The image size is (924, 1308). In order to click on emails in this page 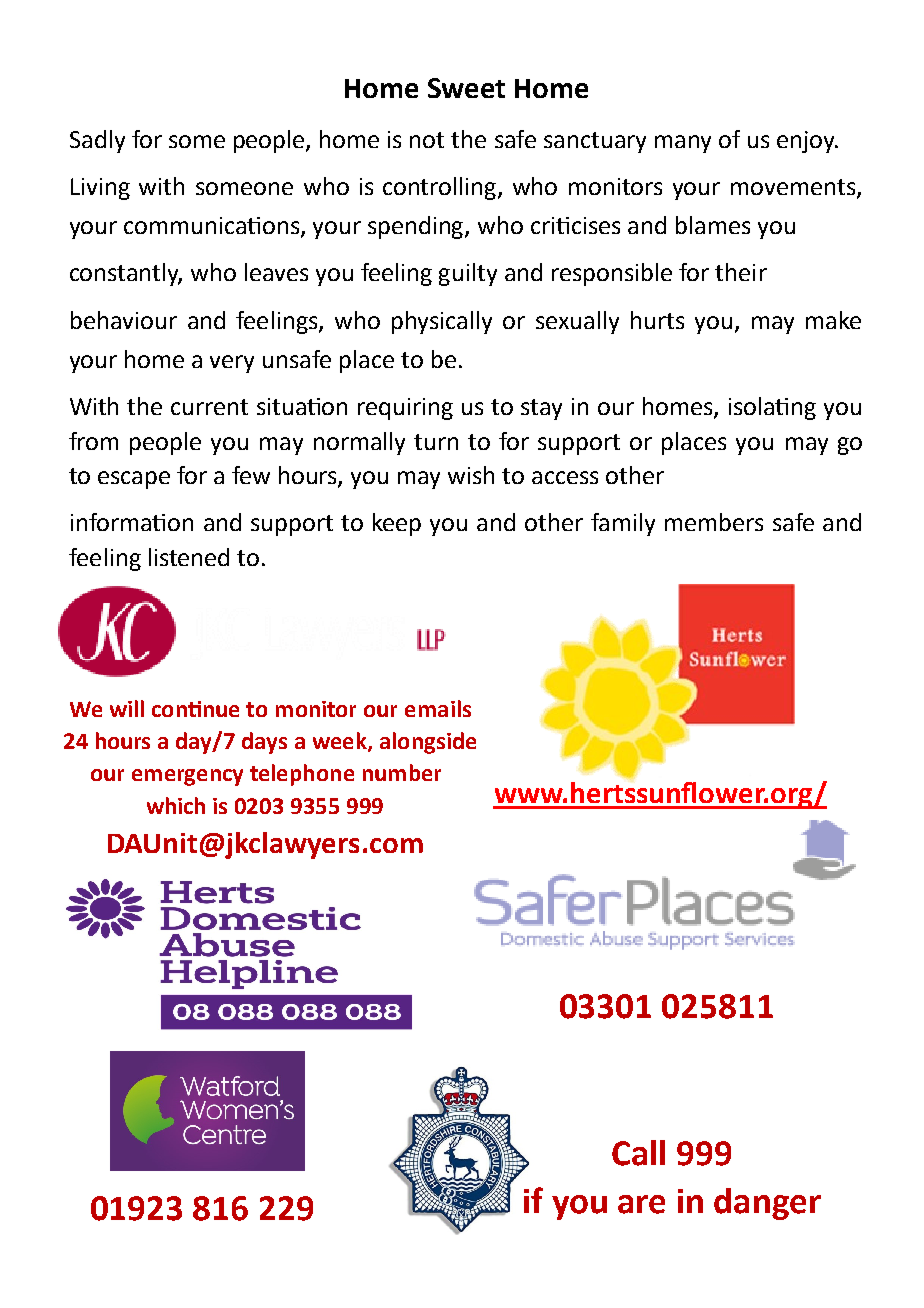, I will do `click(438, 708)`.
